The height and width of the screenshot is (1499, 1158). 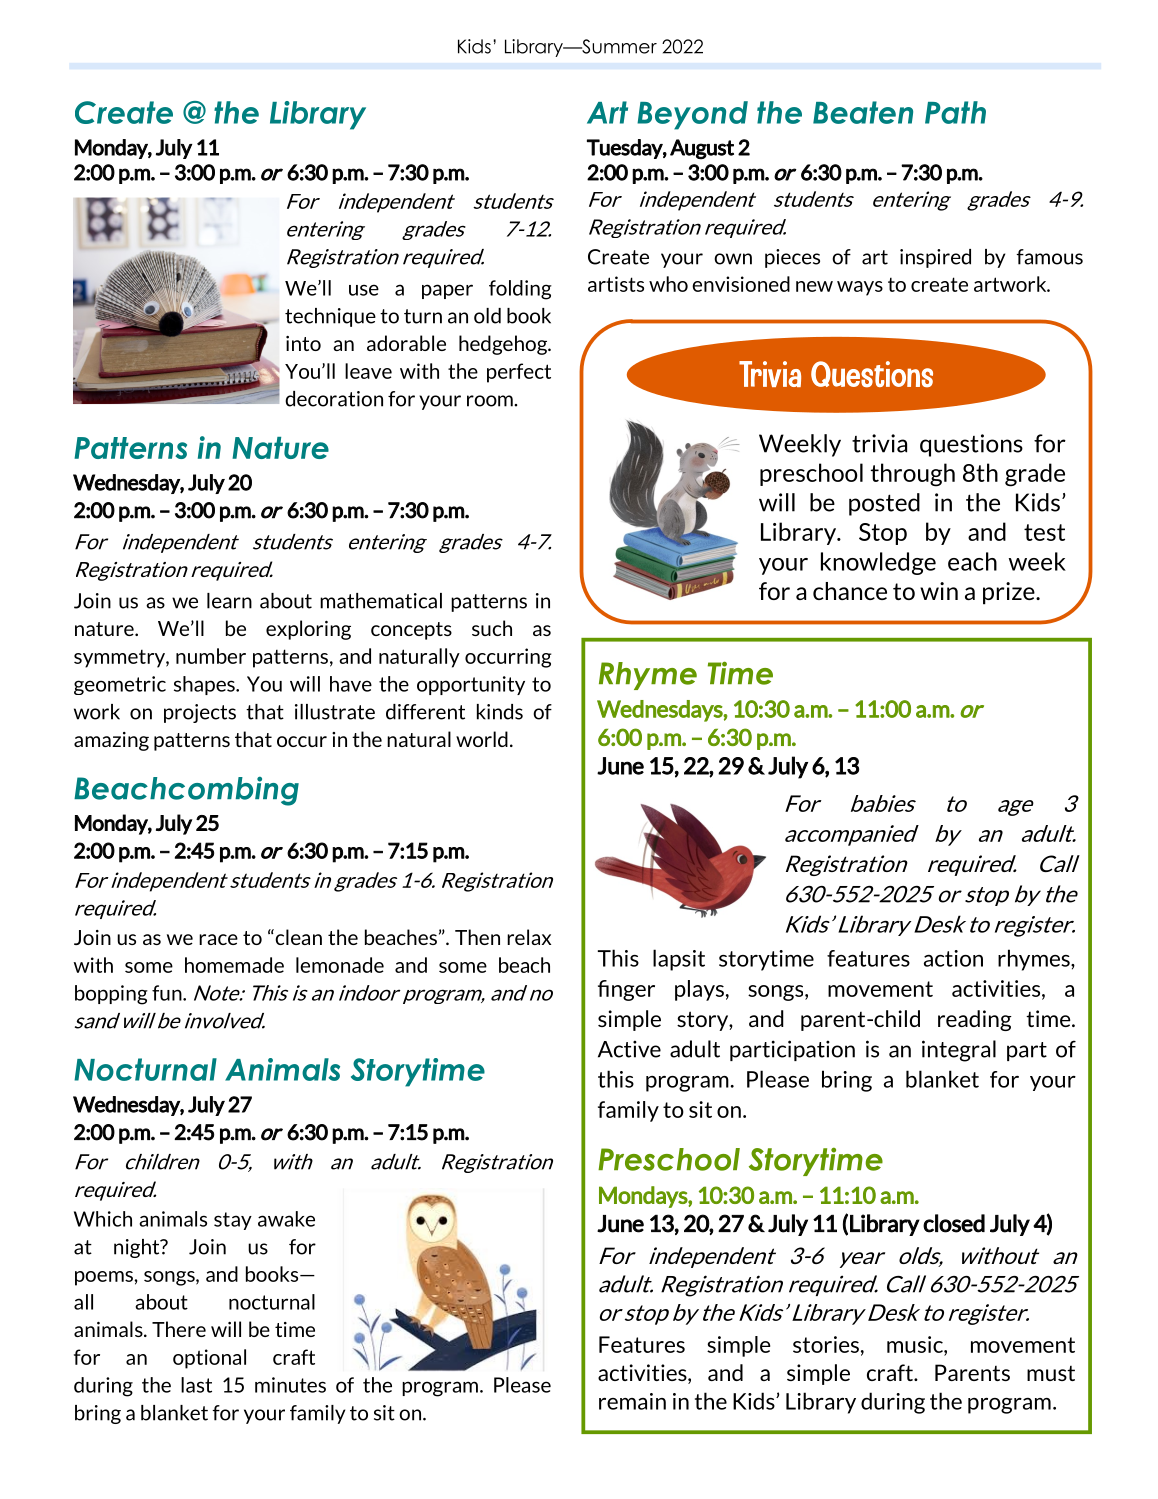 I want to click on August, so click(x=702, y=149).
